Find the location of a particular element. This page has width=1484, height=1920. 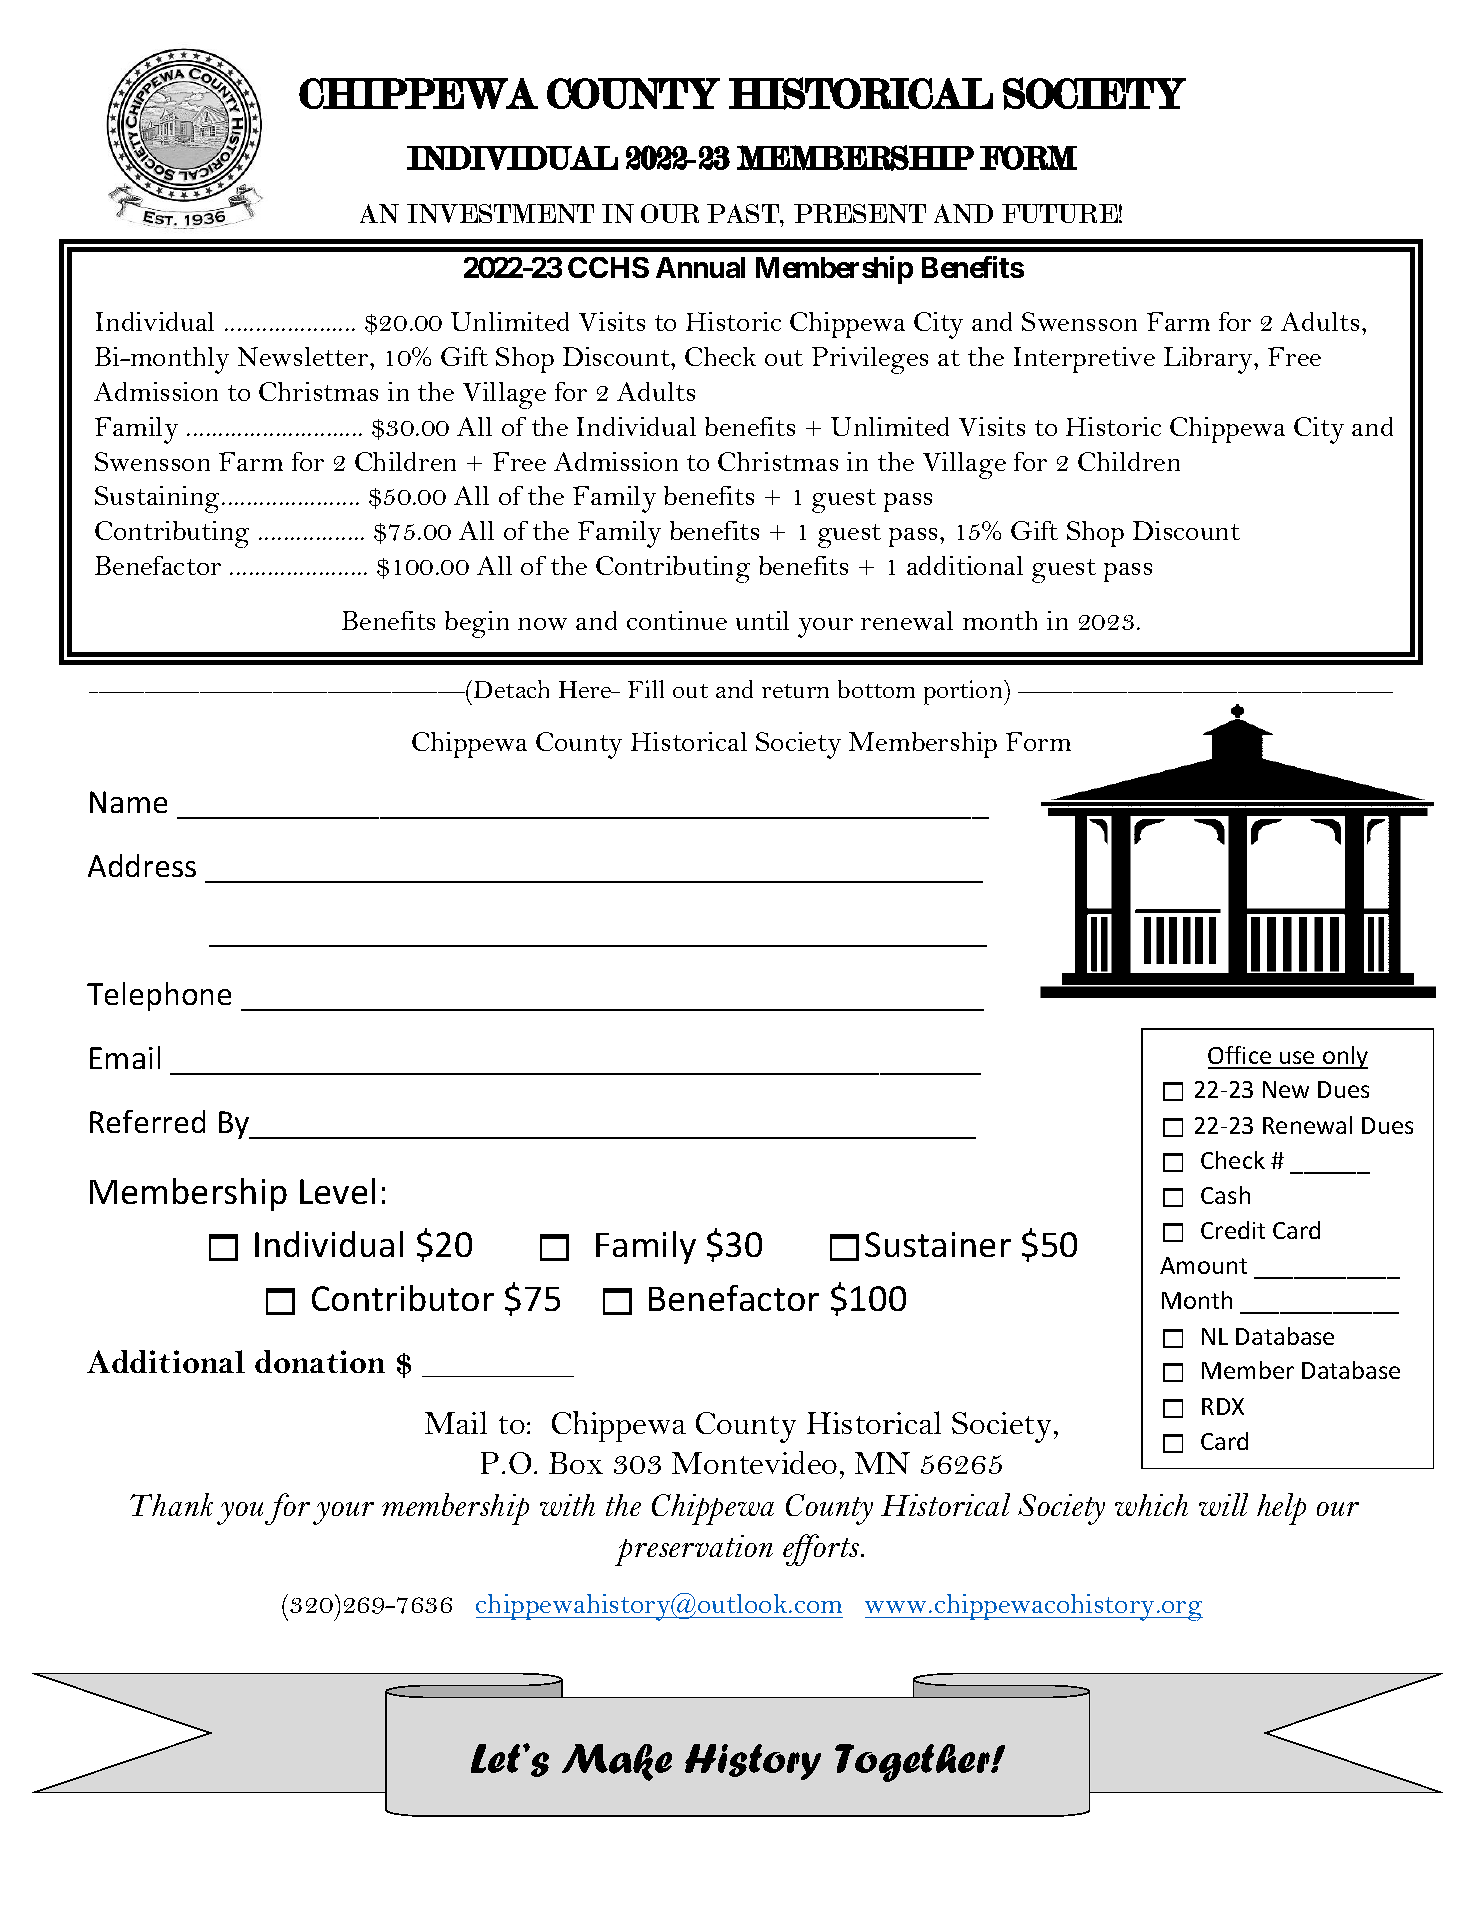

Level is located at coordinates (337, 1191).
